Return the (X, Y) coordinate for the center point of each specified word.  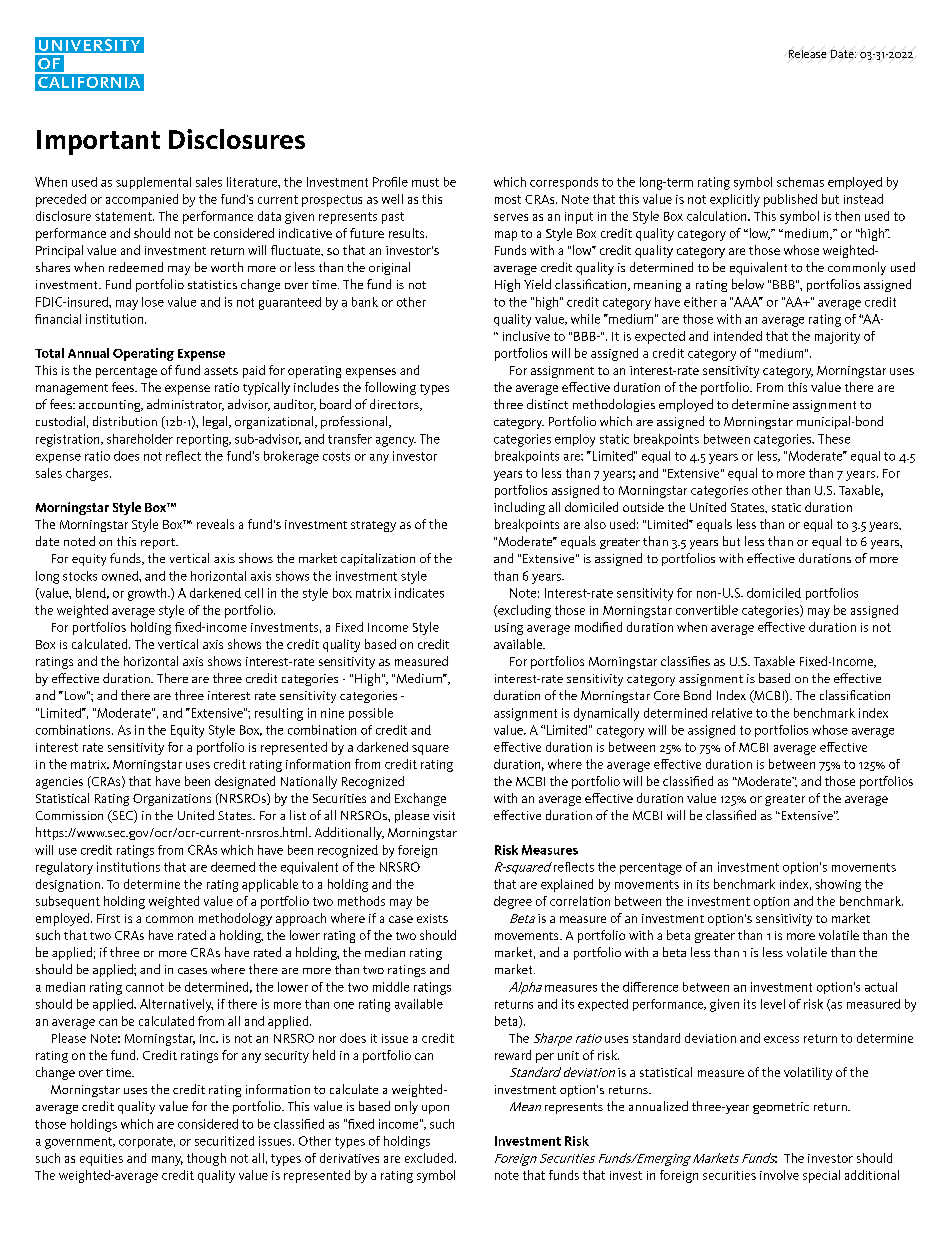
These (834, 439)
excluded (429, 1158)
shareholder (140, 439)
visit (444, 815)
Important (98, 142)
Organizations (172, 800)
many (167, 1161)
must (425, 182)
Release (807, 54)
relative (732, 713)
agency (396, 442)
